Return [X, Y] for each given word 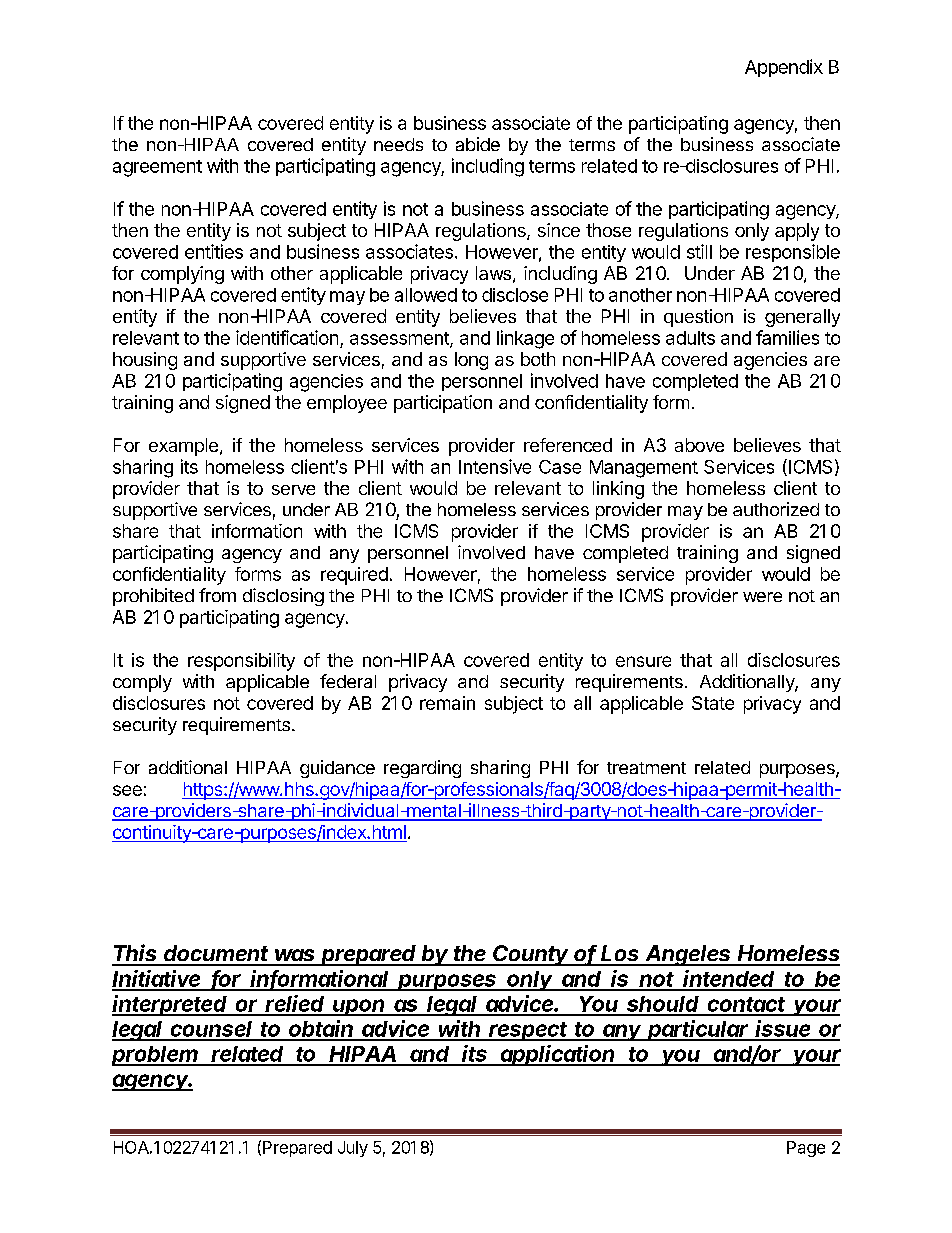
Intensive [495, 466]
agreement [157, 168]
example [183, 447]
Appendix [784, 68]
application [558, 1055]
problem [156, 1056]
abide [478, 144]
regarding [422, 769]
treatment [646, 768]
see [127, 790]
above [699, 445]
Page [806, 1149]
